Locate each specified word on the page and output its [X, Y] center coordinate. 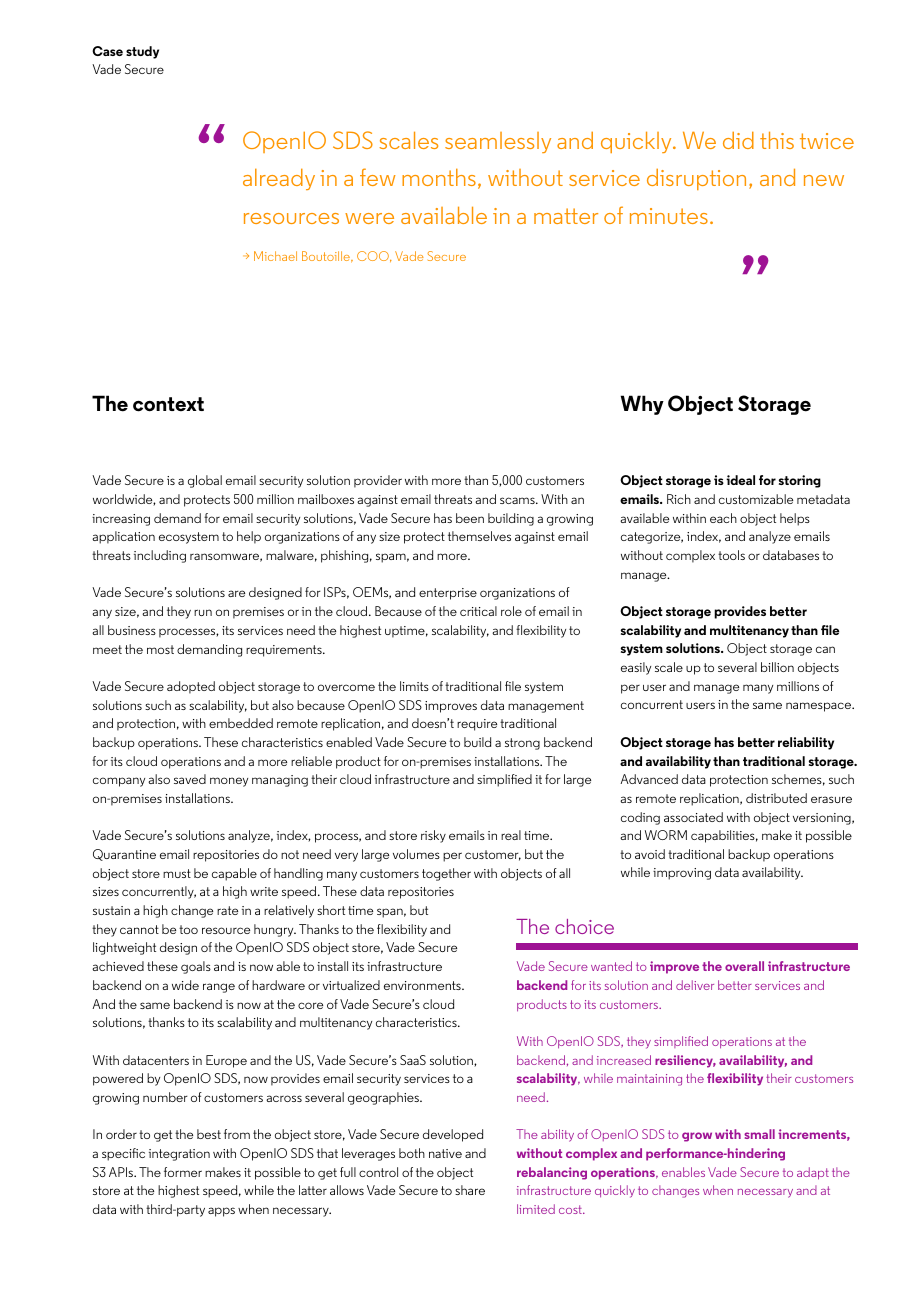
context [168, 404]
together [446, 874]
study [142, 52]
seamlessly [498, 142]
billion [777, 667]
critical [478, 611]
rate [227, 910]
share [470, 1190]
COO [374, 256]
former [183, 1172]
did [738, 140]
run [203, 612]
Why [642, 405]
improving [682, 874]
